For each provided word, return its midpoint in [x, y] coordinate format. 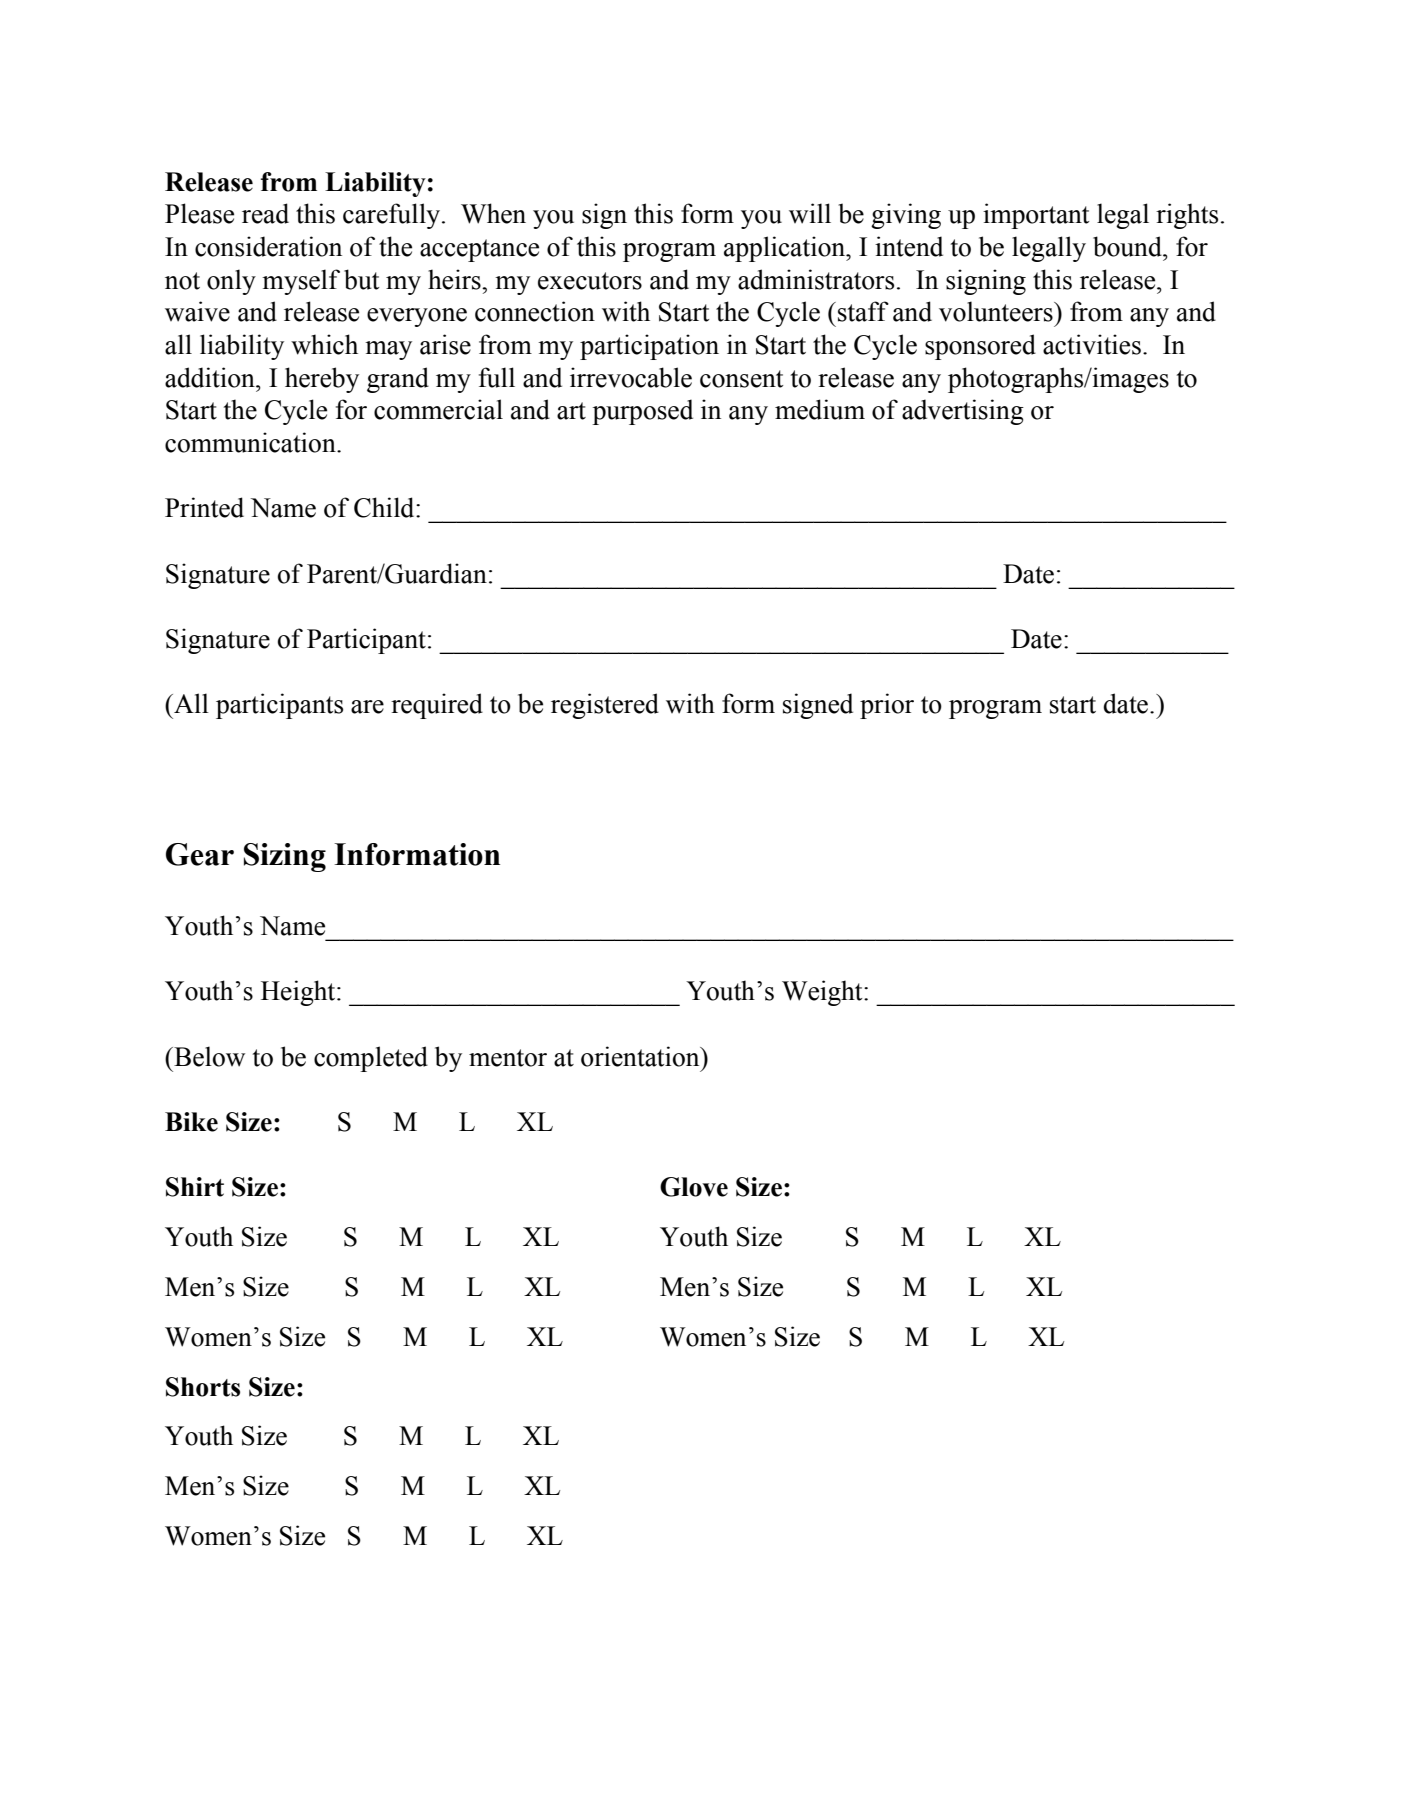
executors [590, 281]
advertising [963, 412]
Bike [191, 1122]
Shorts [203, 1387]
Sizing [285, 857]
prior [887, 706]
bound [1128, 246]
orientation [641, 1056]
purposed [642, 412]
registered [605, 706]
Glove [694, 1187]
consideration [268, 246]
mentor [508, 1058]
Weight [823, 993]
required [437, 706]
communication [251, 442]
